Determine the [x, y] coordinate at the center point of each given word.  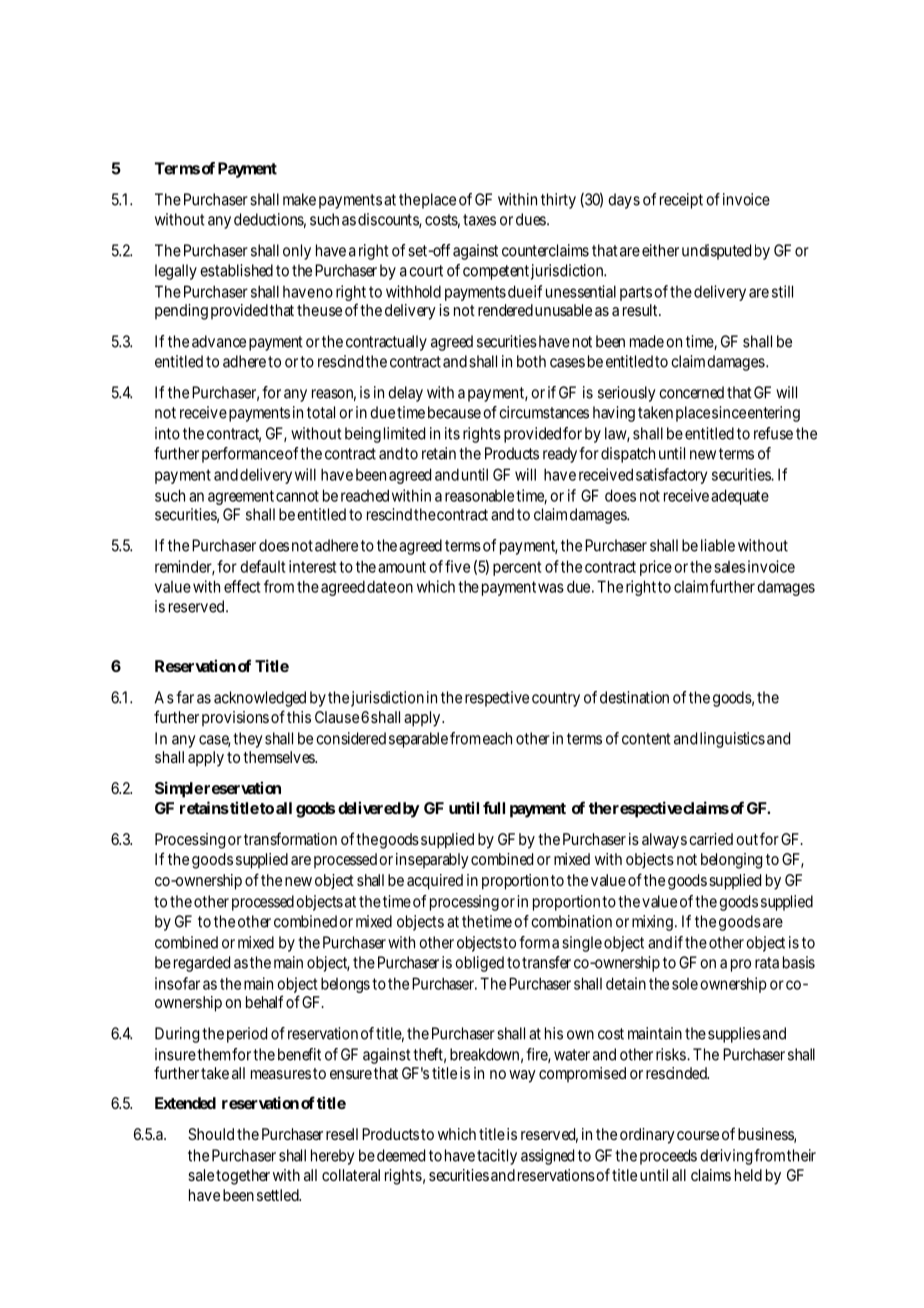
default [262, 566]
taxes [479, 220]
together [243, 1177]
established [236, 270]
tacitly [497, 1157]
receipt [681, 201]
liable [718, 545]
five [457, 566]
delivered [369, 807]
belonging [731, 861]
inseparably [432, 861]
